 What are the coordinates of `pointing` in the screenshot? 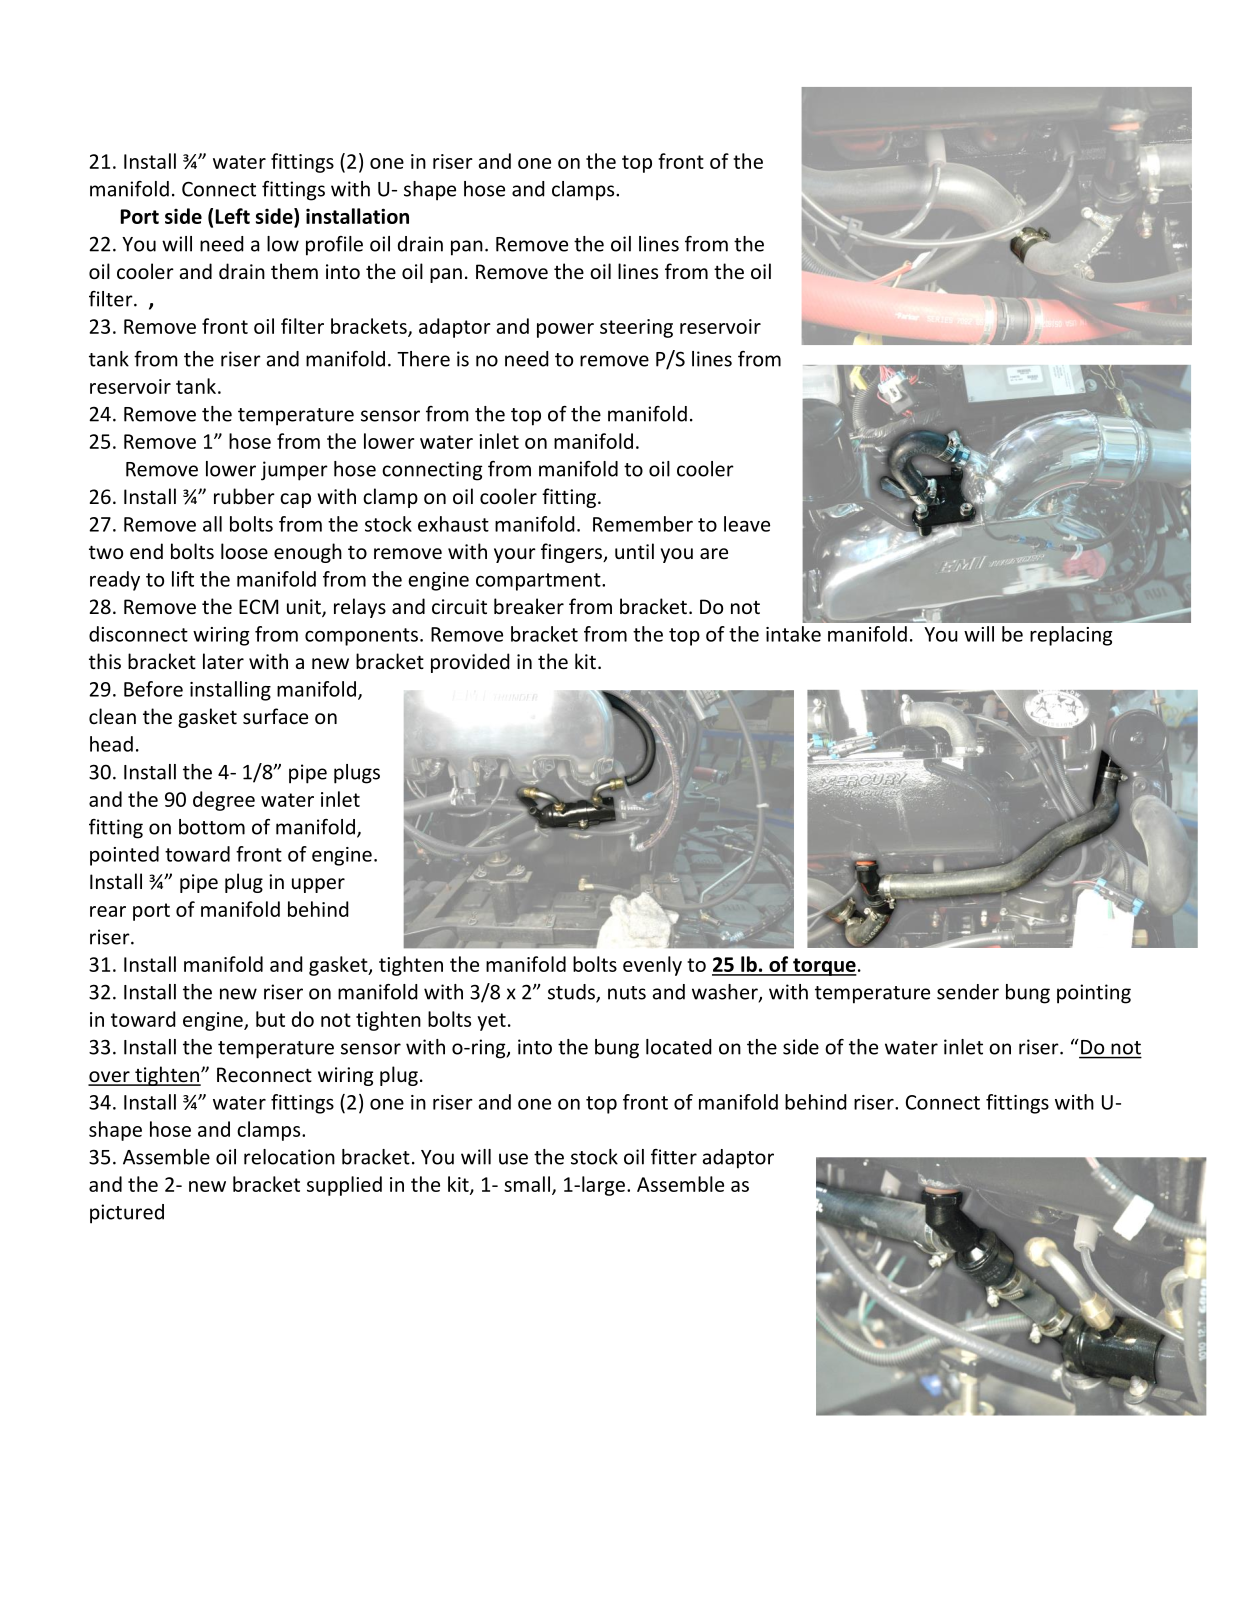 It's located at (1094, 994).
